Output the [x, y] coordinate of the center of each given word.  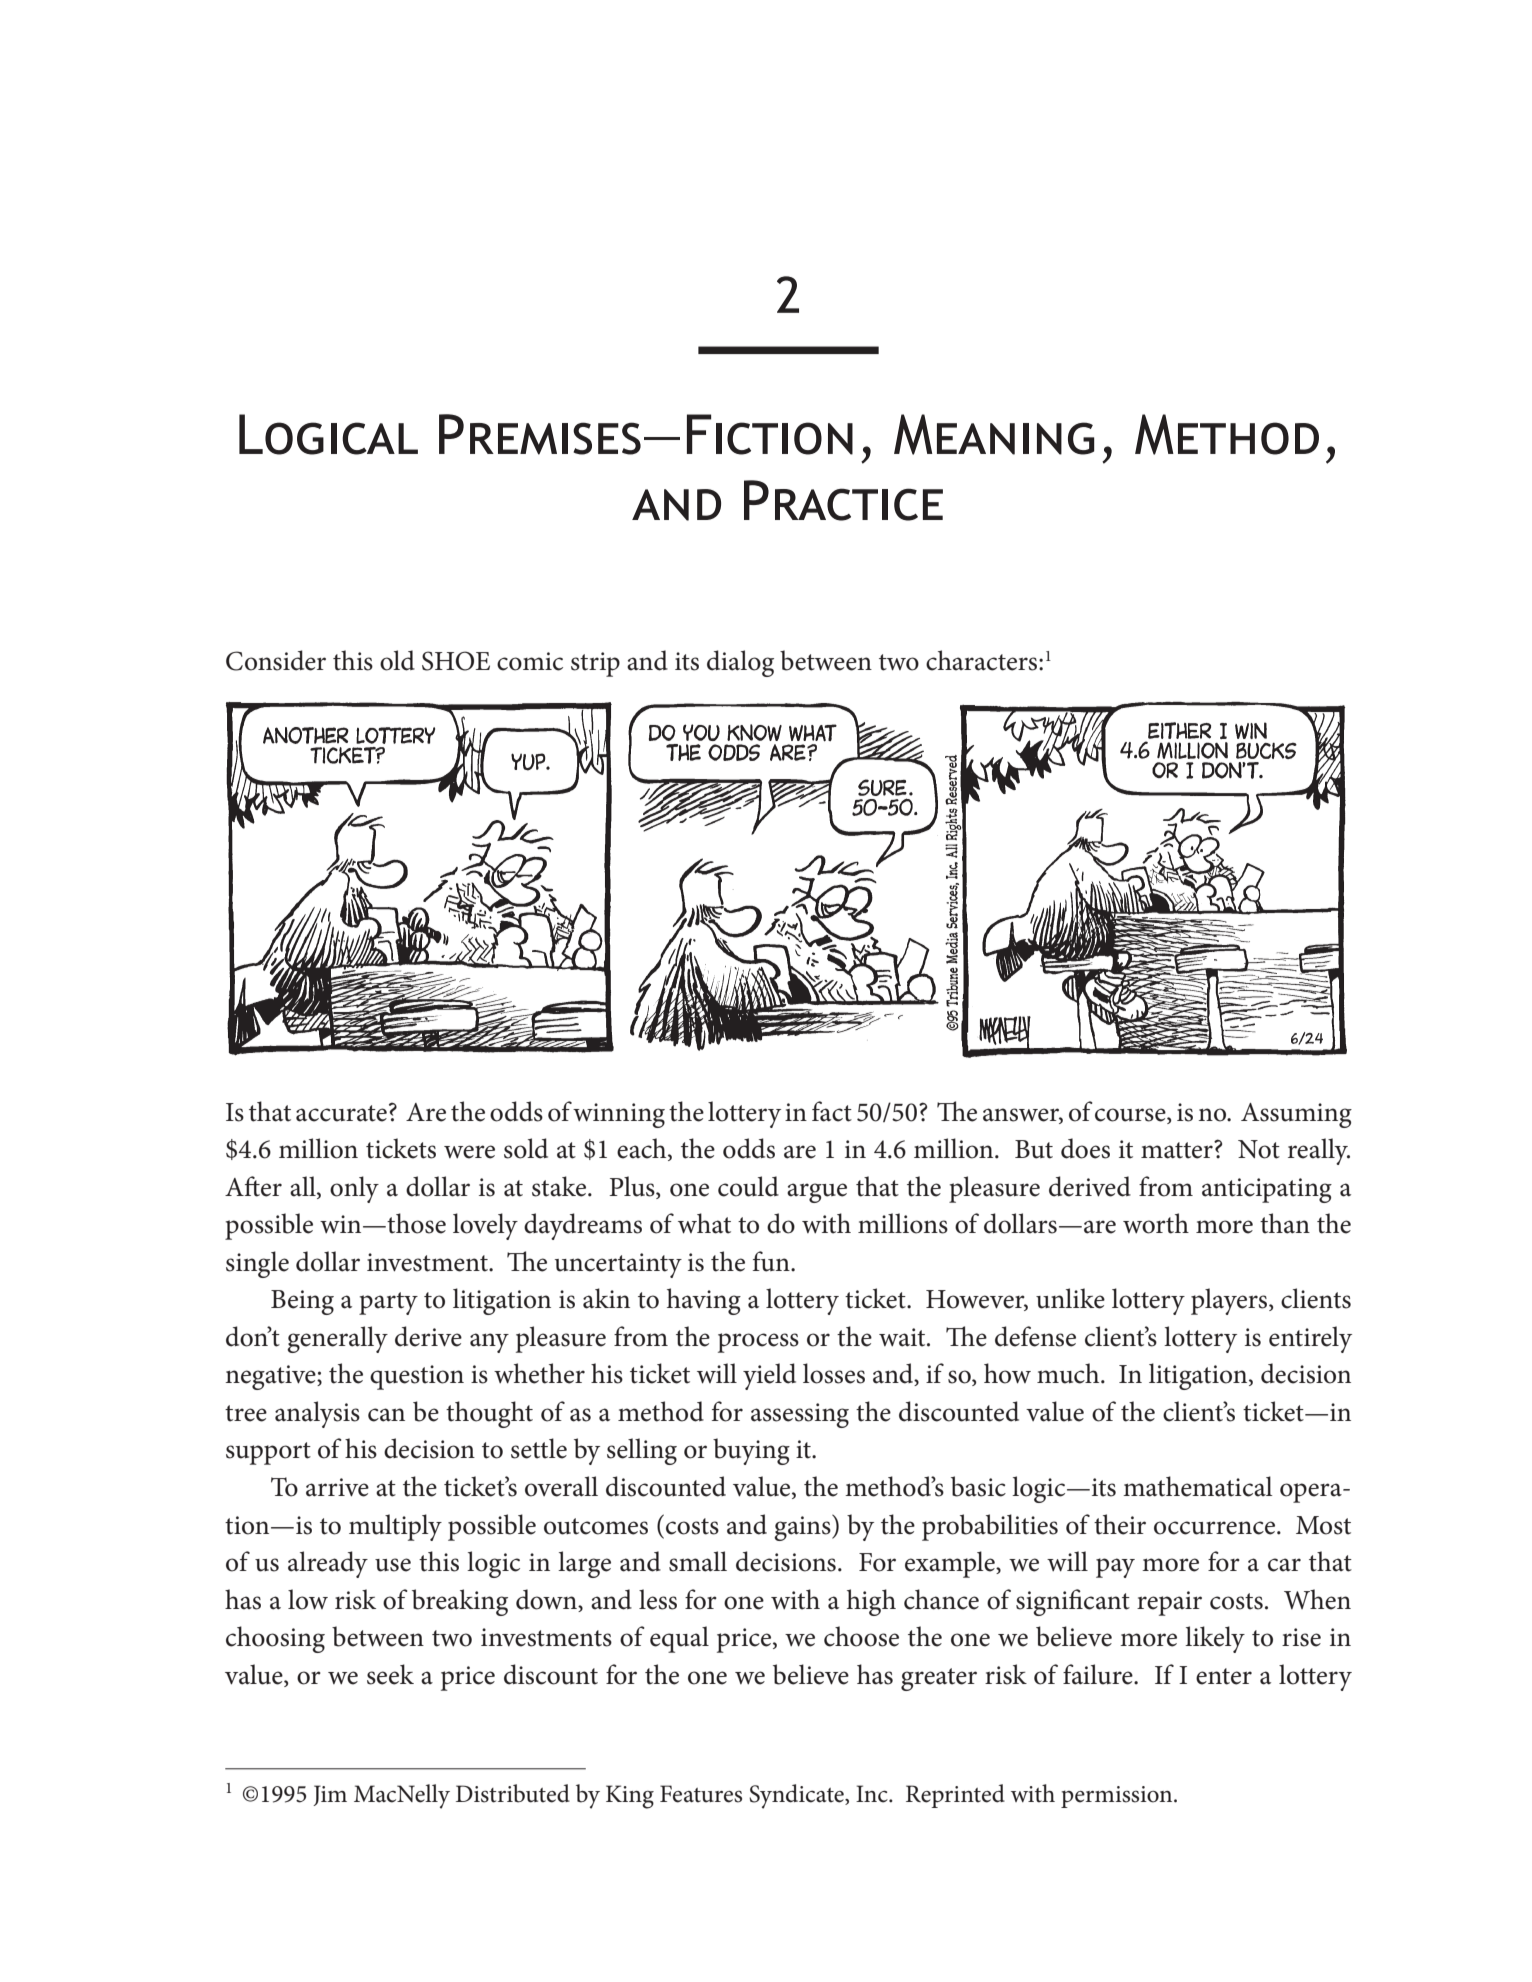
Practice [843, 500]
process [758, 1343]
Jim [330, 1795]
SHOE [456, 661]
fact [832, 1111]
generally [337, 1339]
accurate [341, 1113]
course [1131, 1115]
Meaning [994, 434]
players [1230, 1301]
